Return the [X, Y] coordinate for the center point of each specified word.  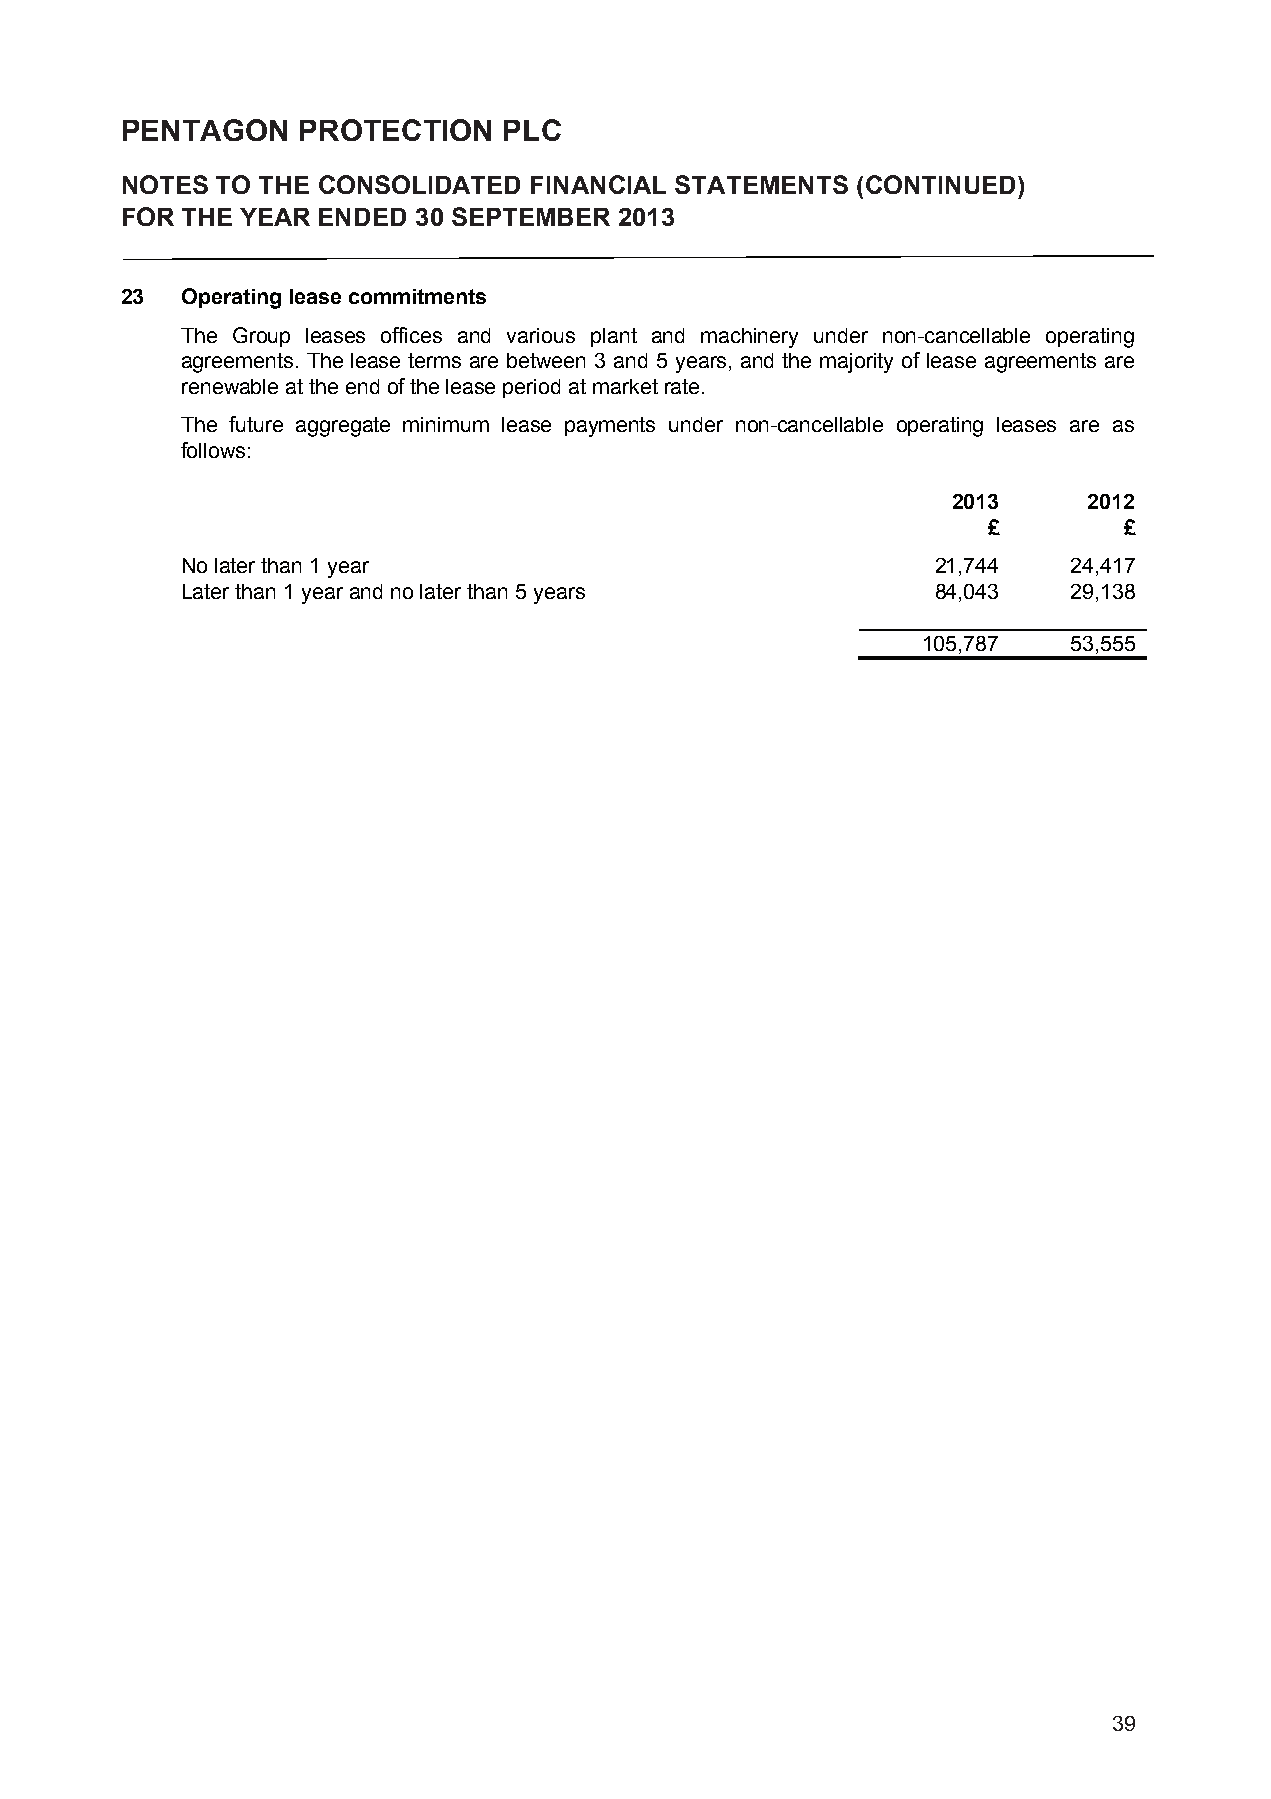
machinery [749, 338]
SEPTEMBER [531, 216]
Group [261, 337]
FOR [148, 216]
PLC [532, 130]
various [541, 335]
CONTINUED [940, 184]
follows [213, 450]
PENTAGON [205, 130]
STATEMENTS [761, 184]
